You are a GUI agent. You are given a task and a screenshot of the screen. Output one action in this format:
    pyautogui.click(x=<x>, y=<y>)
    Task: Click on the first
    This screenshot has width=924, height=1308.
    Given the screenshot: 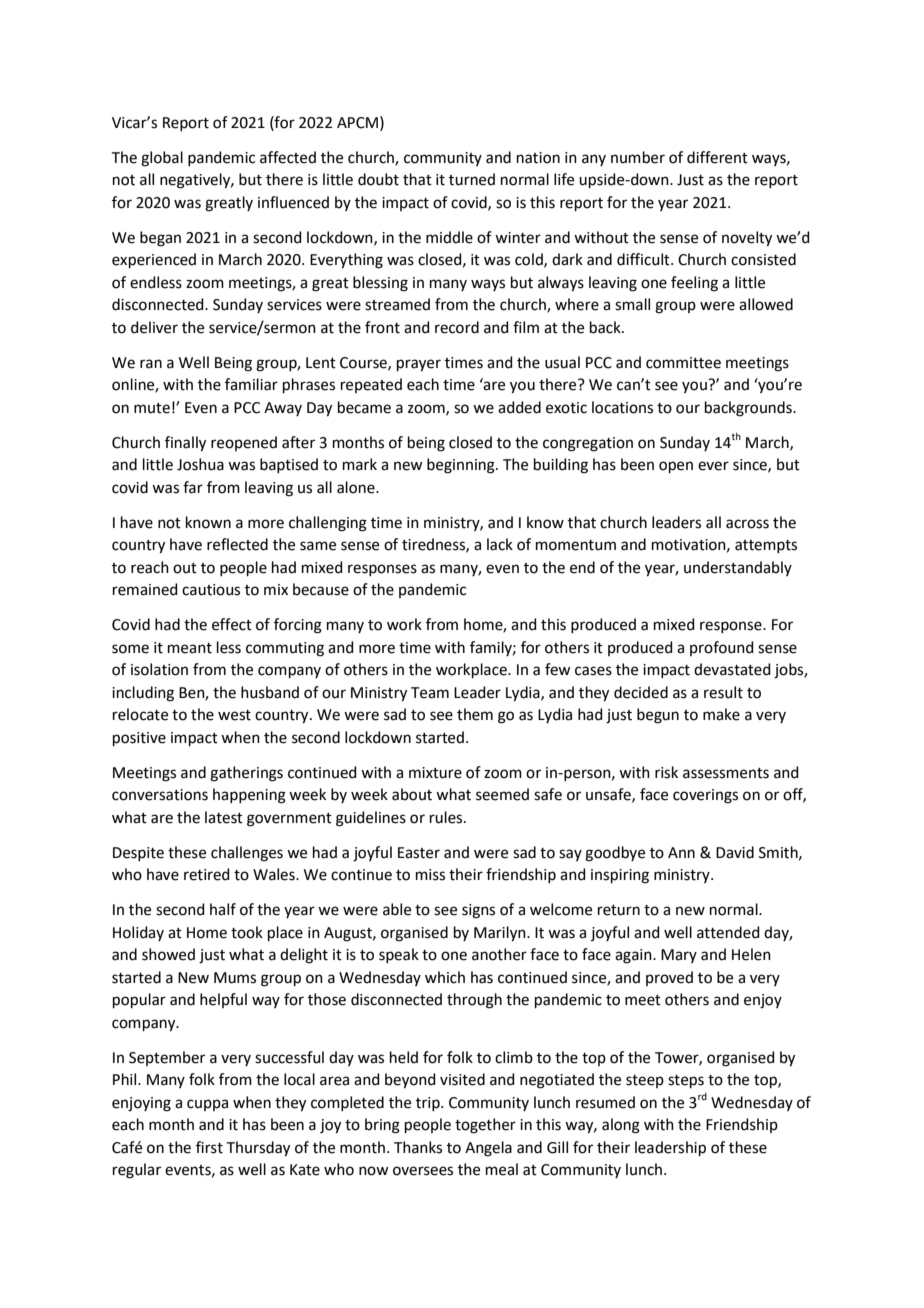 What is the action you would take?
    pyautogui.click(x=209, y=1147)
